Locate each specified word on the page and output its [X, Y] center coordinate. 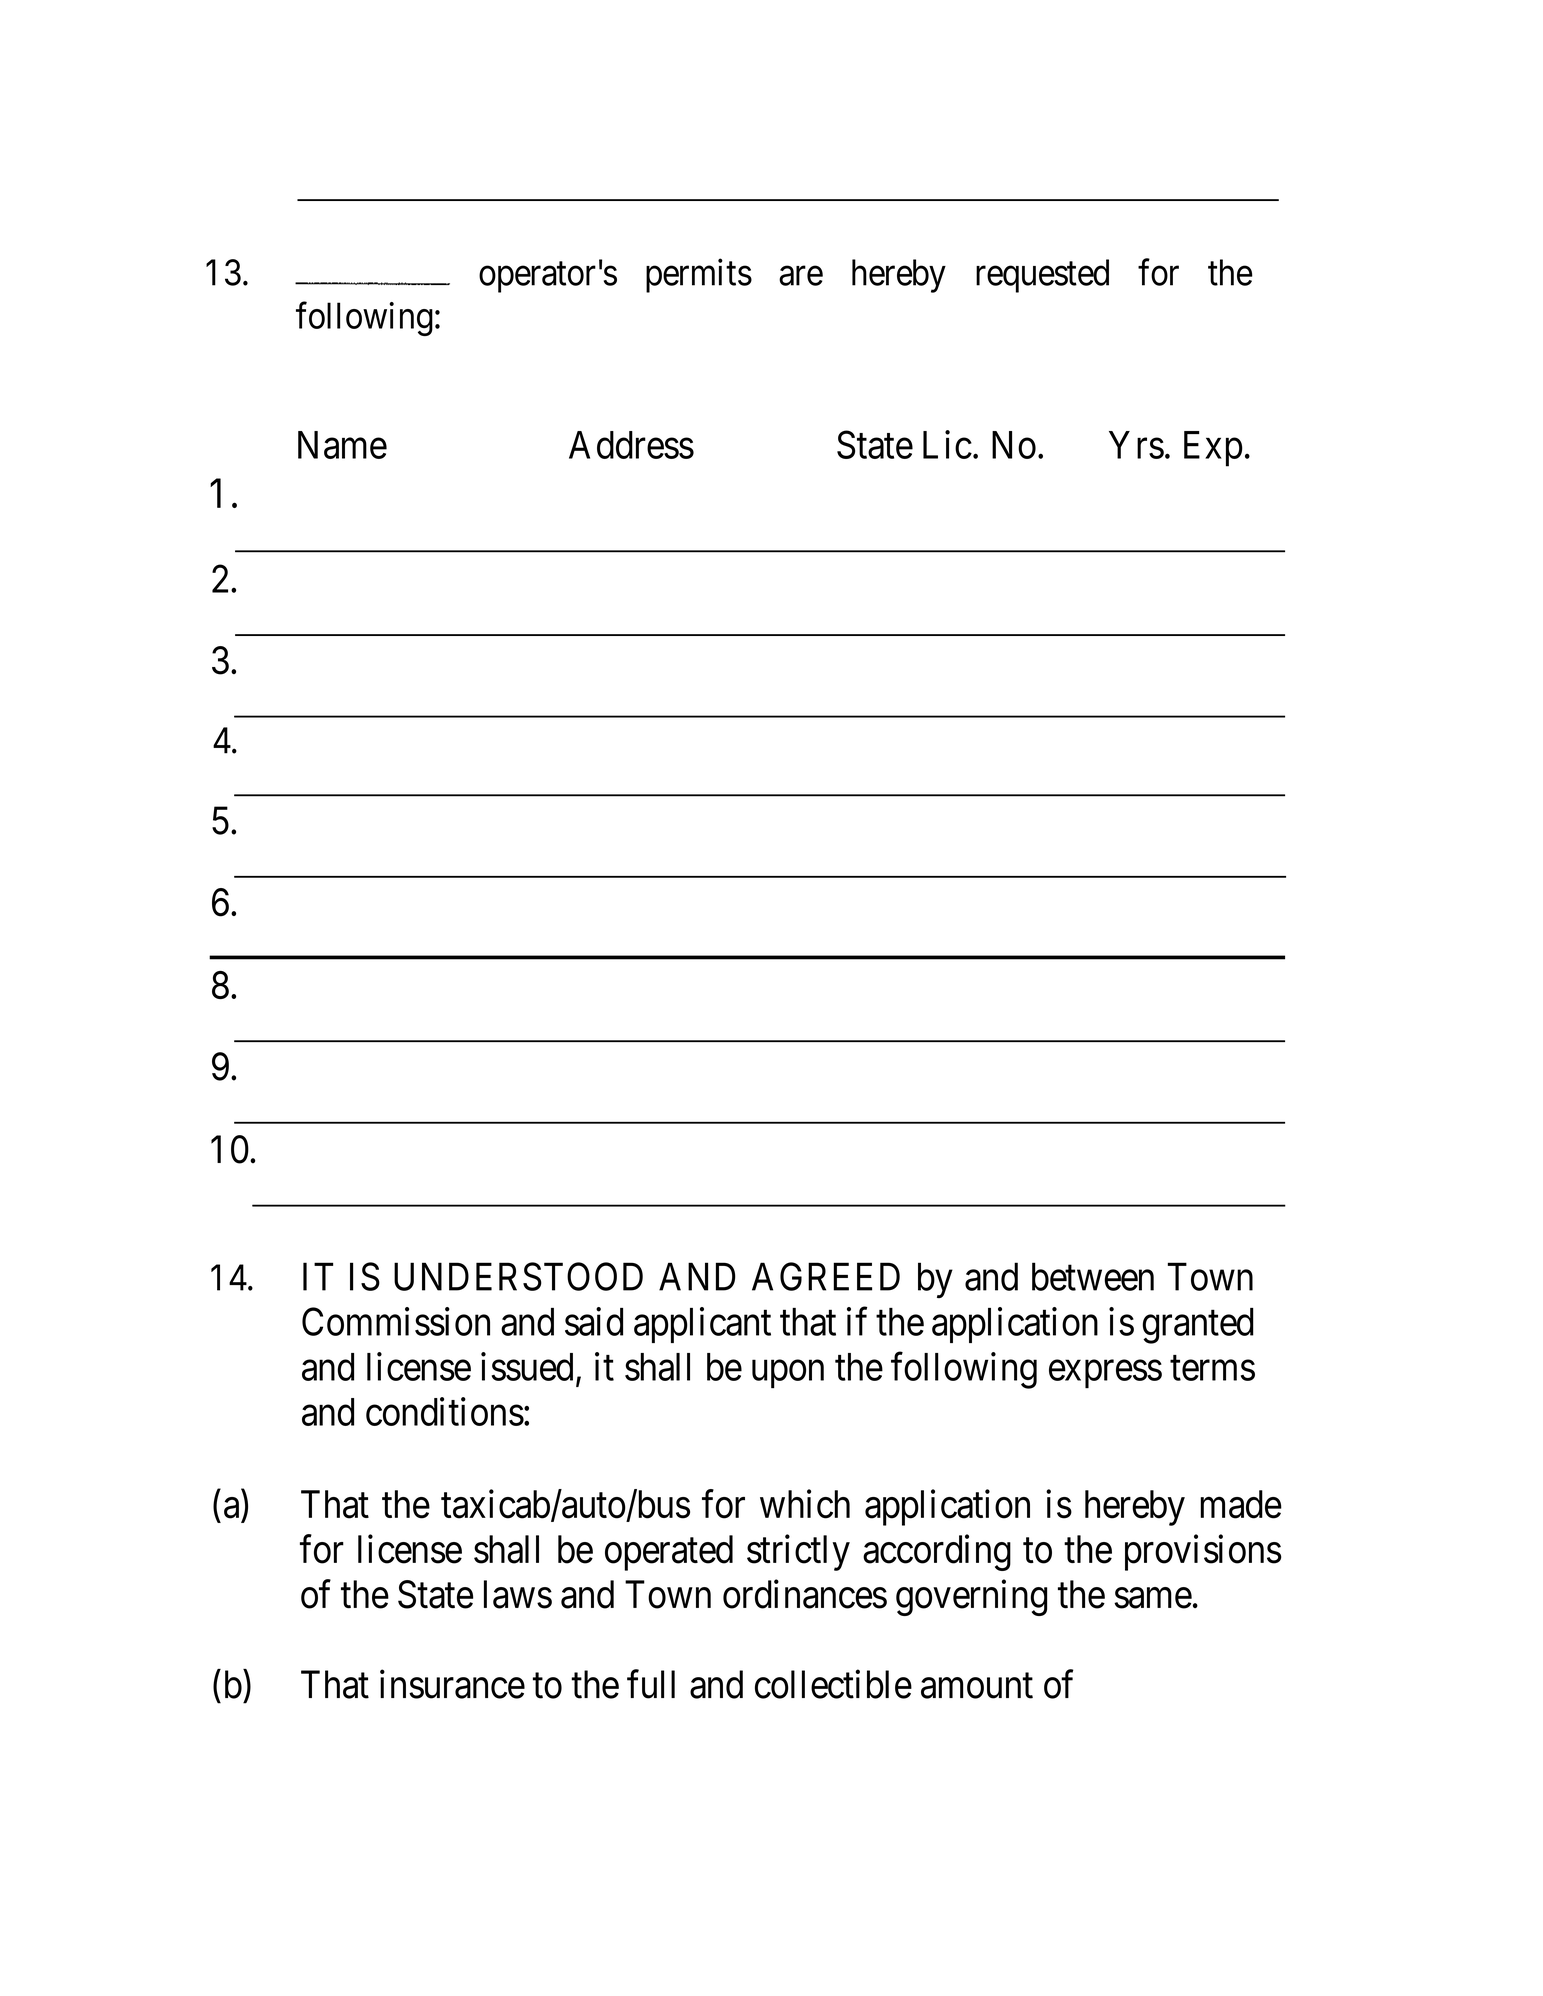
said [594, 1321]
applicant [702, 1325]
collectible [833, 1684]
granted [1198, 1326]
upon [788, 1374]
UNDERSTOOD [518, 1276]
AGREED [826, 1276]
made [1241, 1504]
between [1093, 1276]
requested [1042, 276]
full [651, 1684]
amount [977, 1686]
